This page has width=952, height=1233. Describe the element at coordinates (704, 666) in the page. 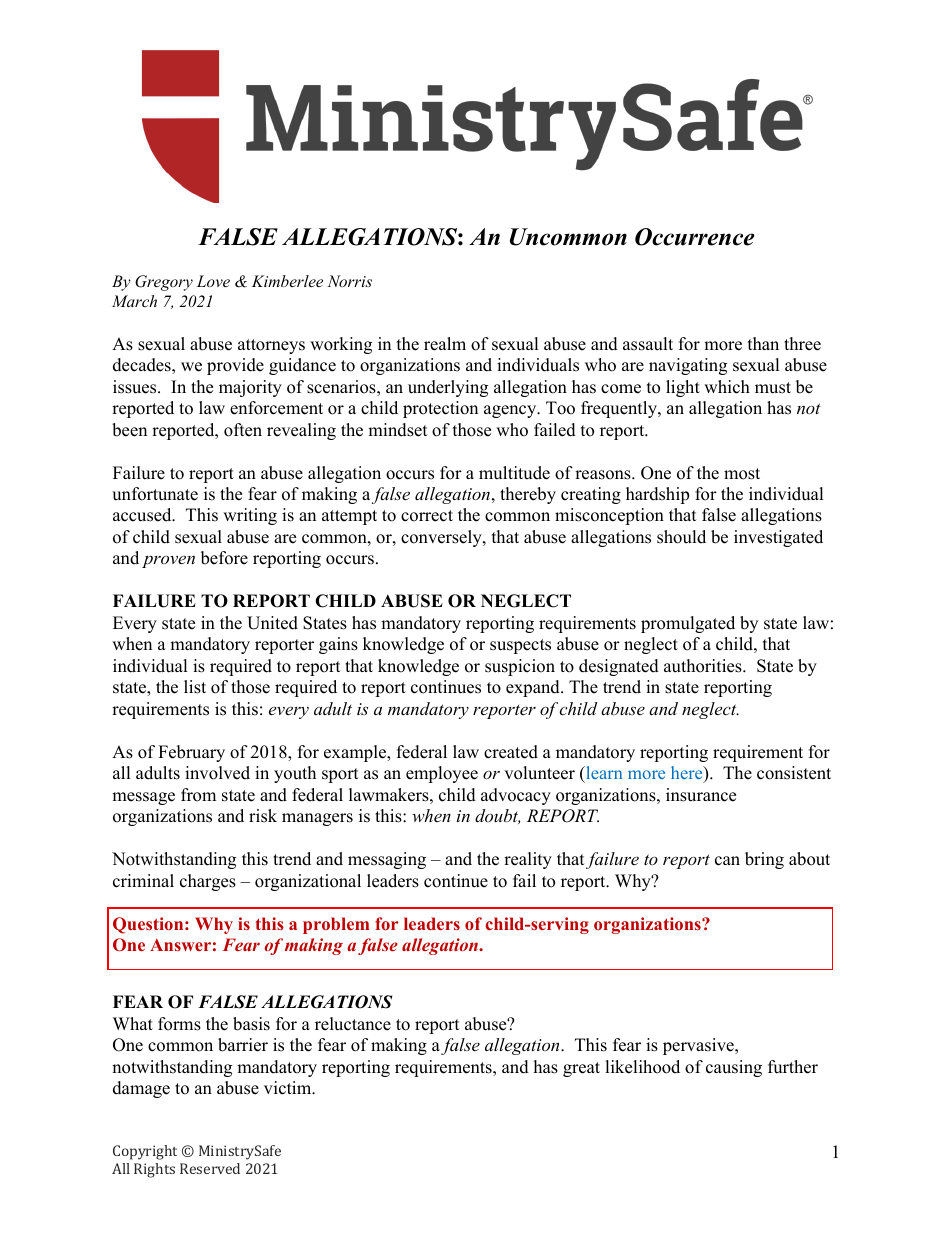

I see `authorities` at that location.
